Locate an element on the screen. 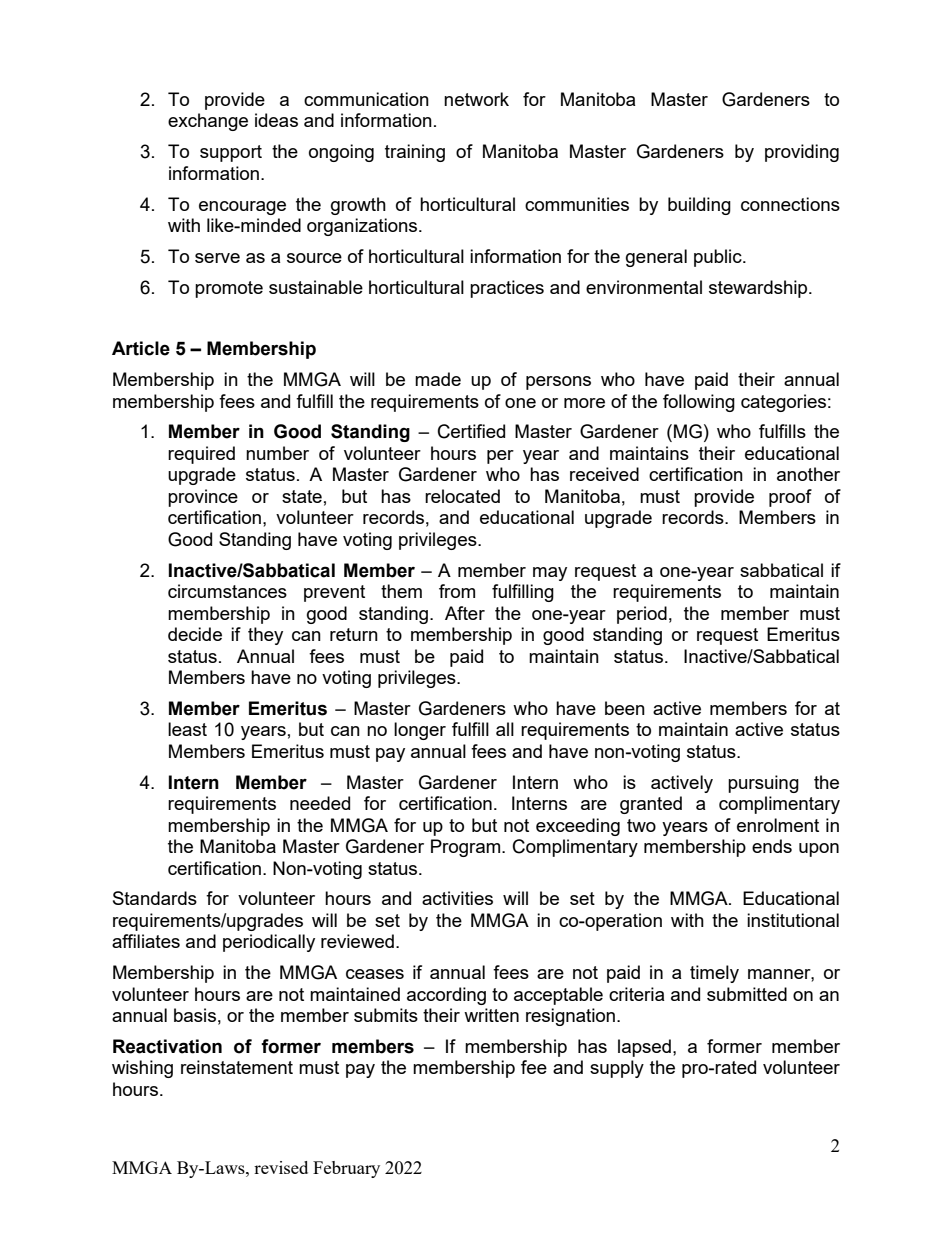 The width and height of the screenshot is (952, 1233). Standards is located at coordinates (155, 898).
